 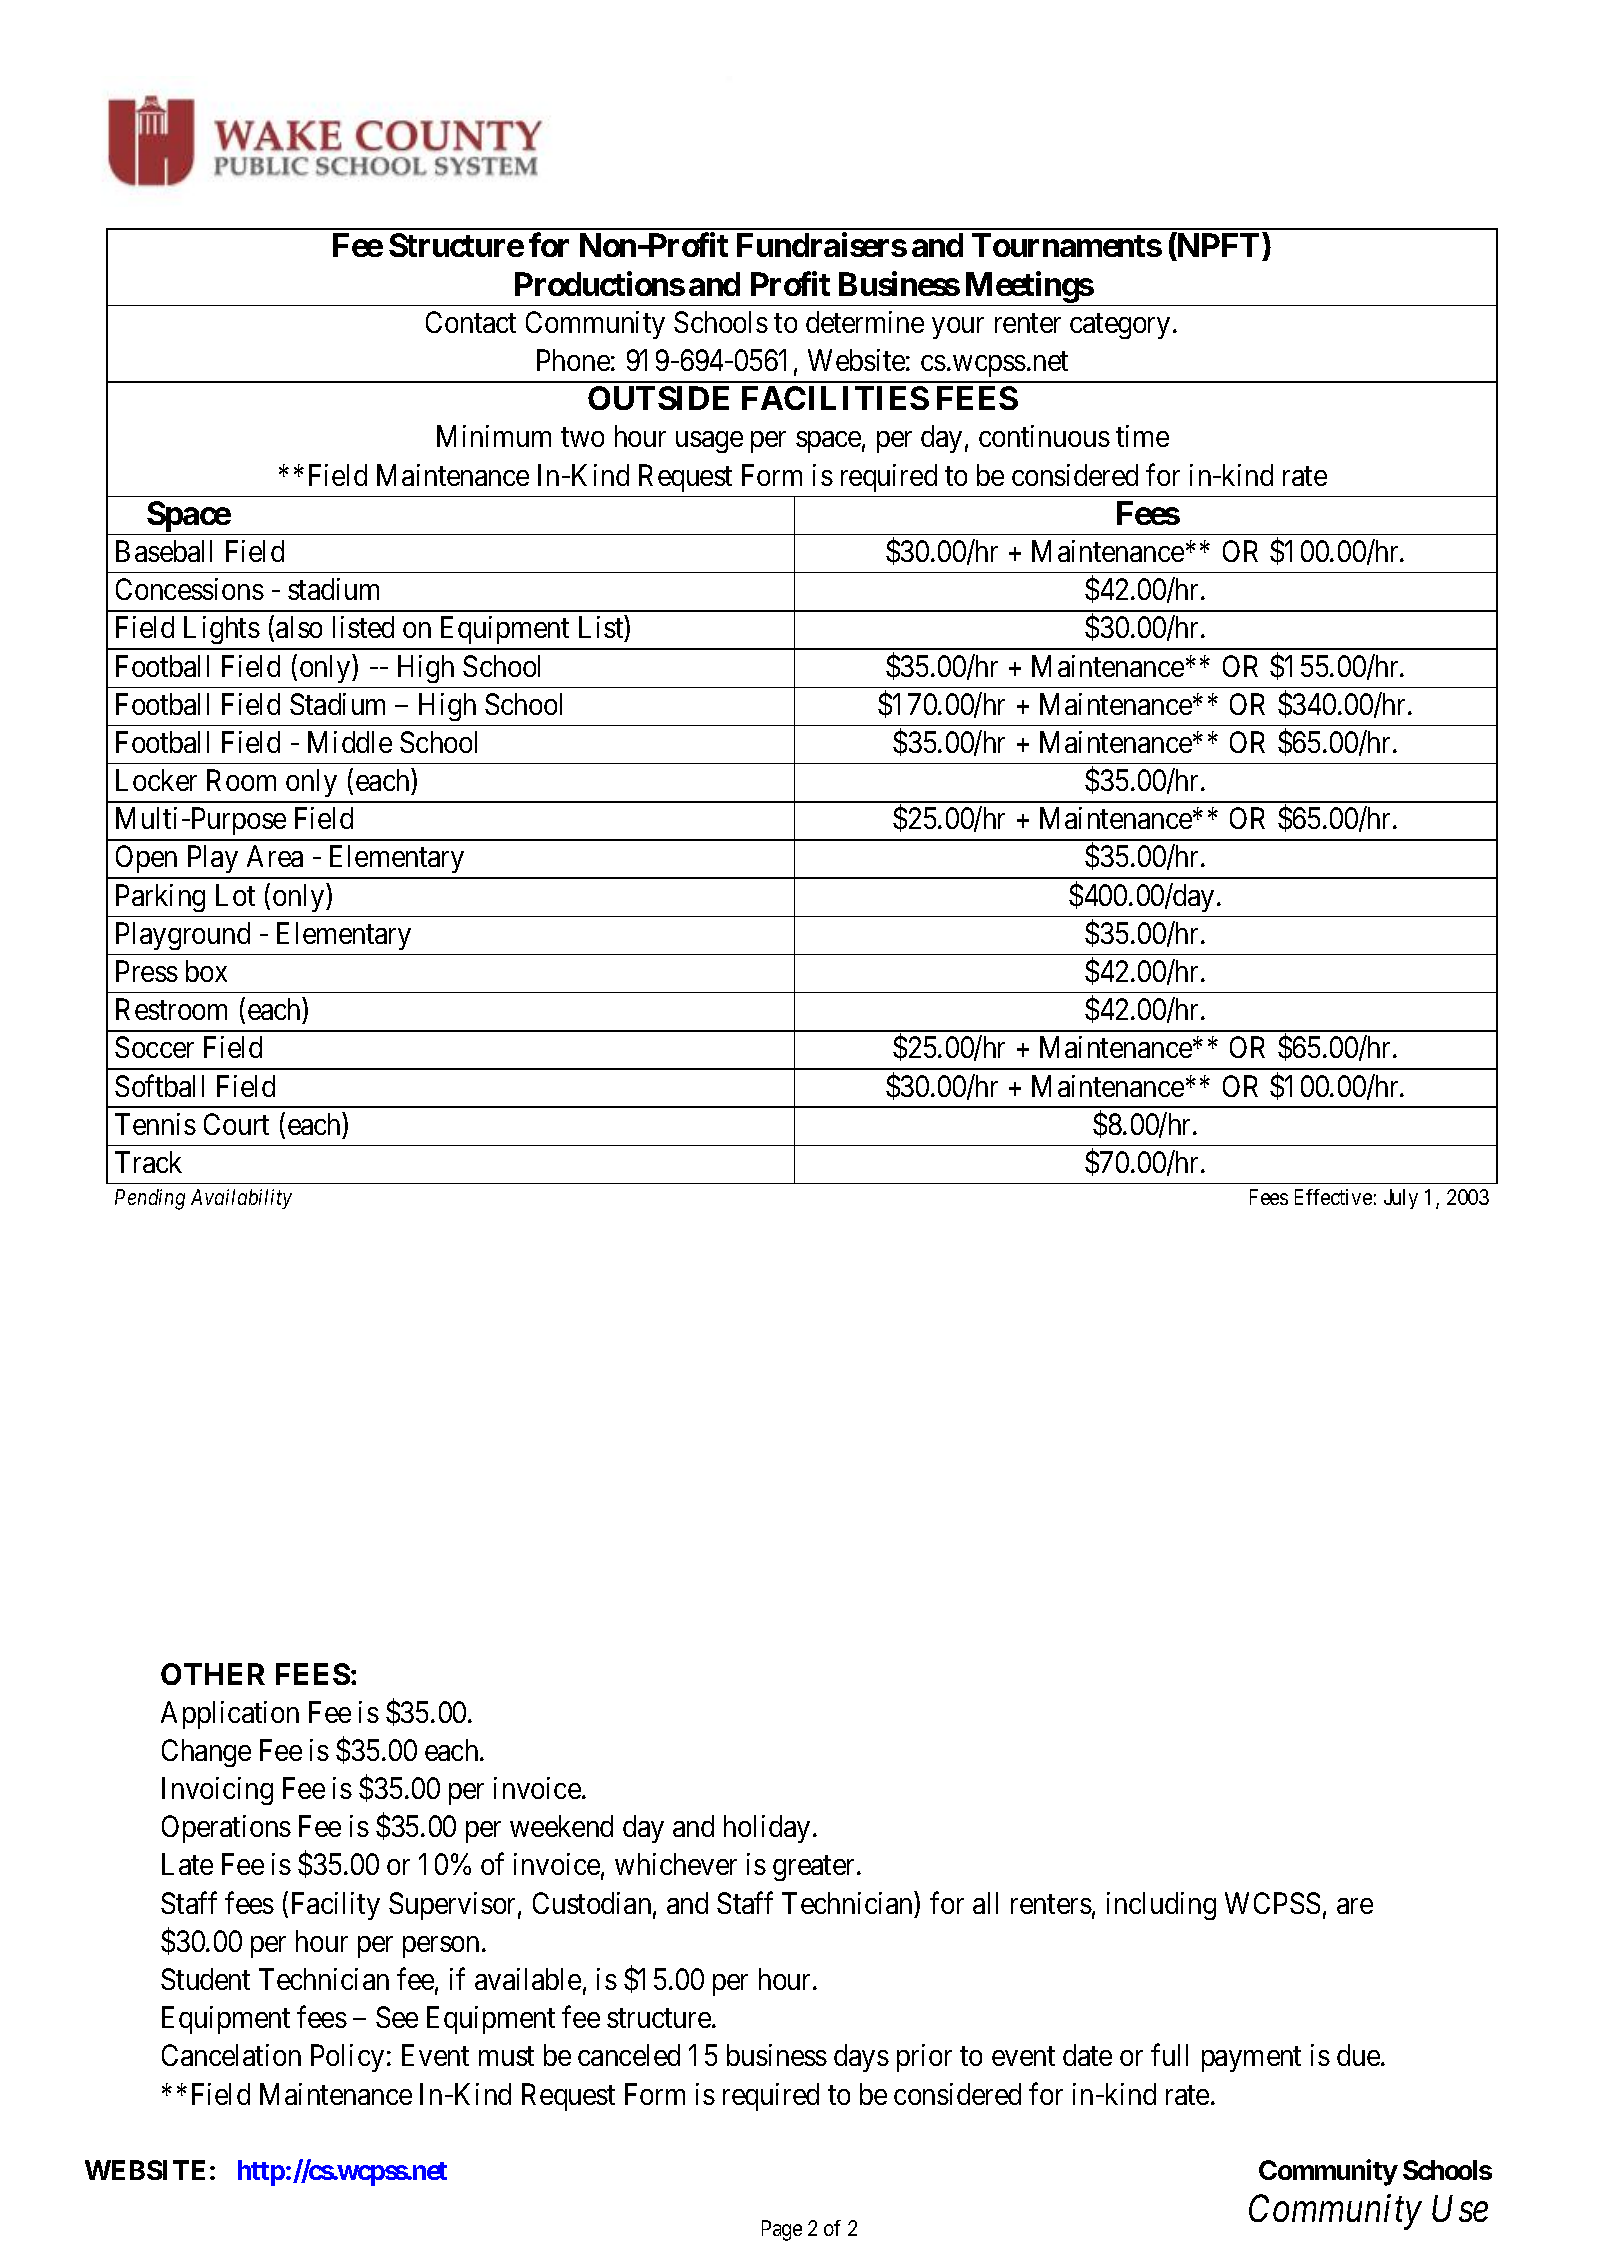 What do you see at coordinates (1142, 436) in the page?
I see `time` at bounding box center [1142, 436].
